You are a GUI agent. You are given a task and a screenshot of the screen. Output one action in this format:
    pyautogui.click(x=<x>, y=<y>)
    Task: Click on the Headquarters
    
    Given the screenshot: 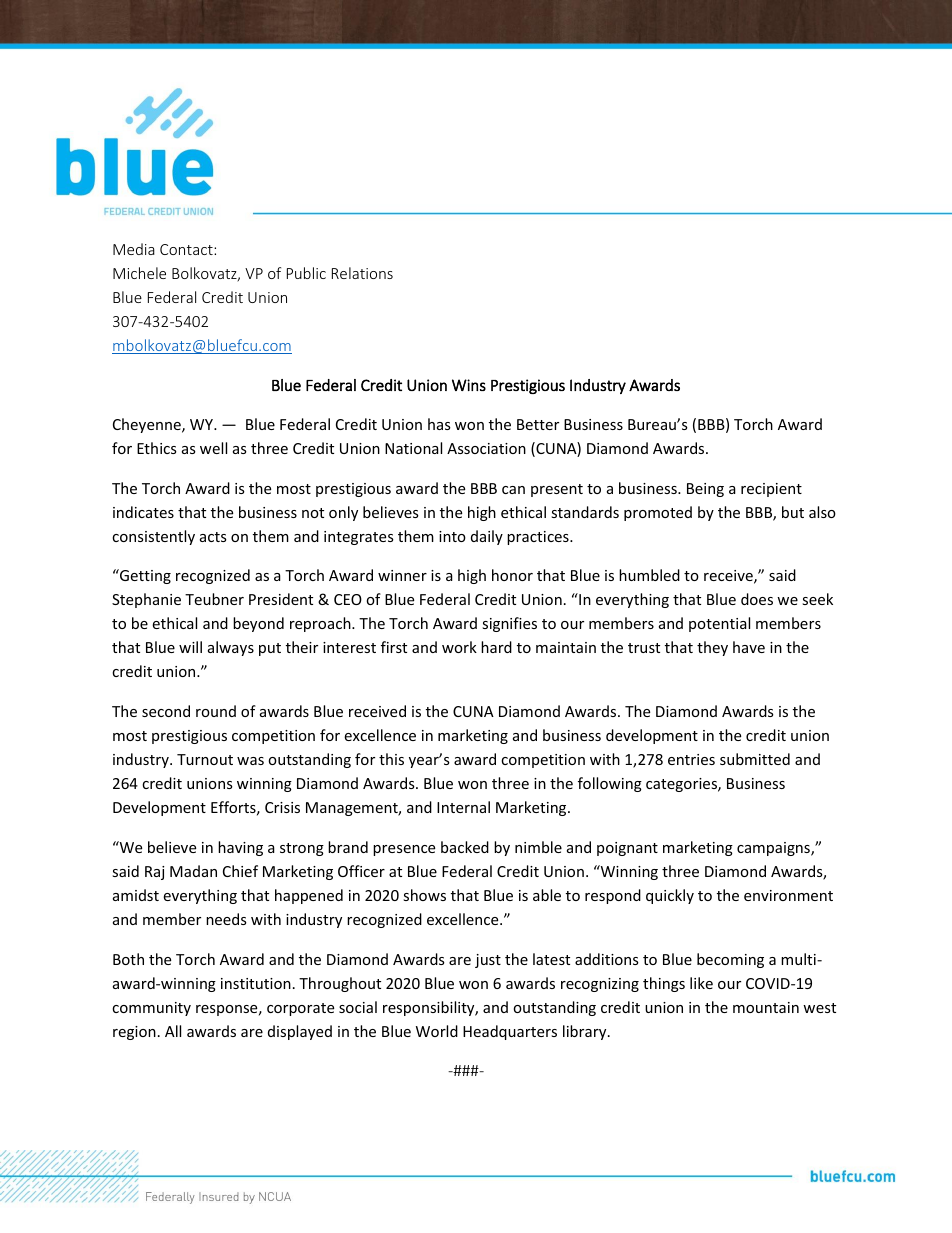 What is the action you would take?
    pyautogui.click(x=510, y=1032)
